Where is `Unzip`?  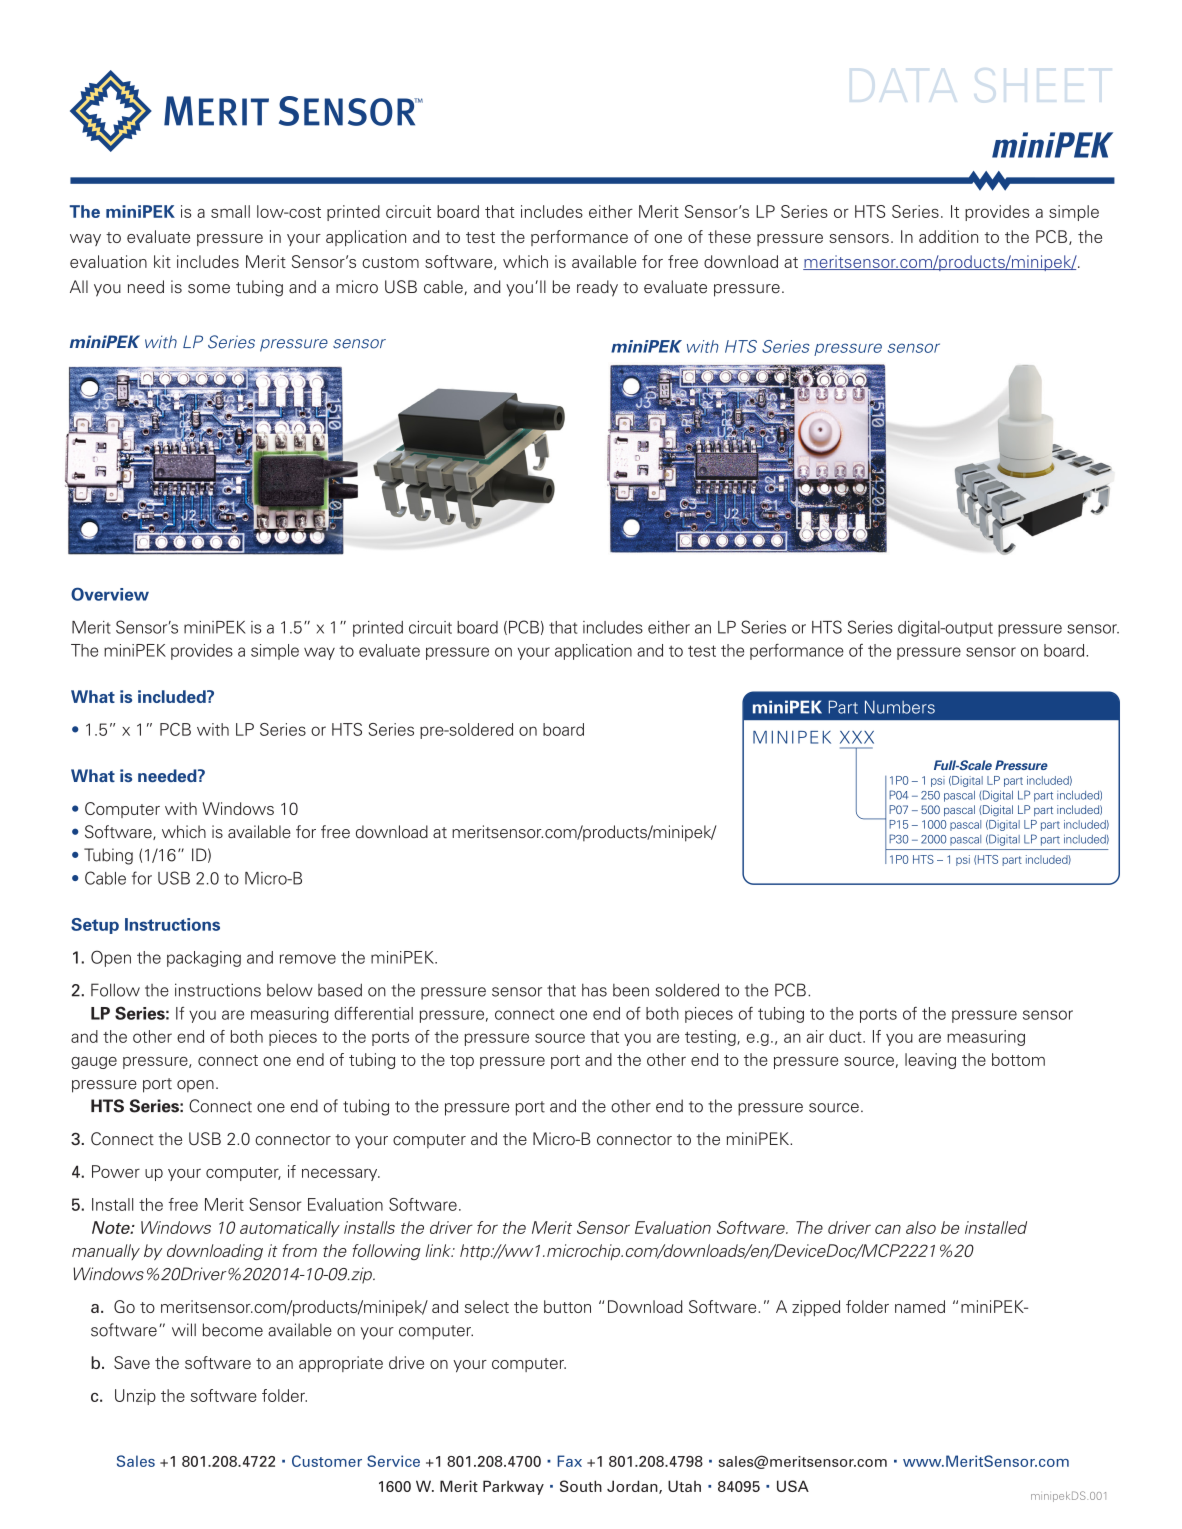 Unzip is located at coordinates (135, 1397).
